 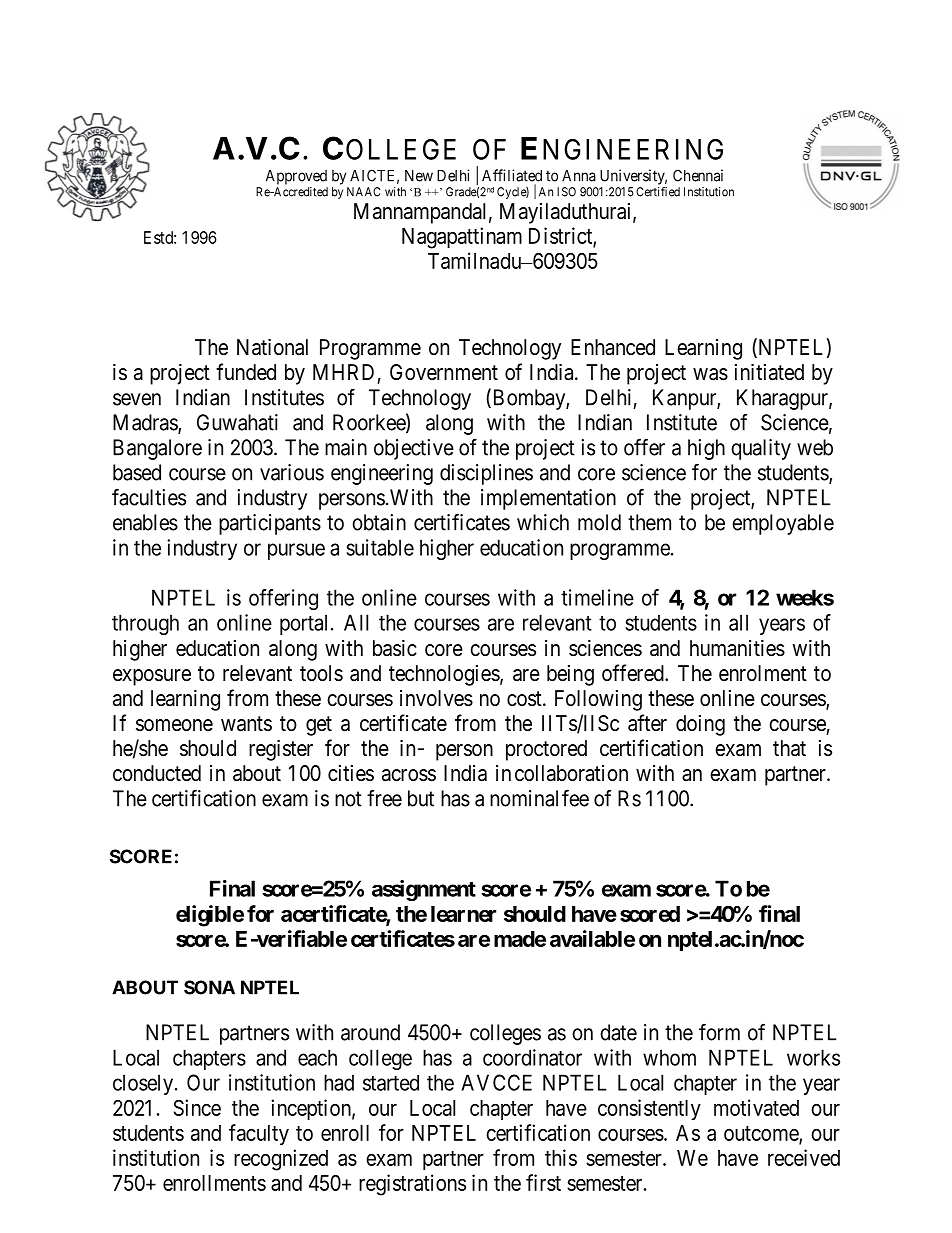 What do you see at coordinates (246, 724) in the image?
I see `wants` at bounding box center [246, 724].
